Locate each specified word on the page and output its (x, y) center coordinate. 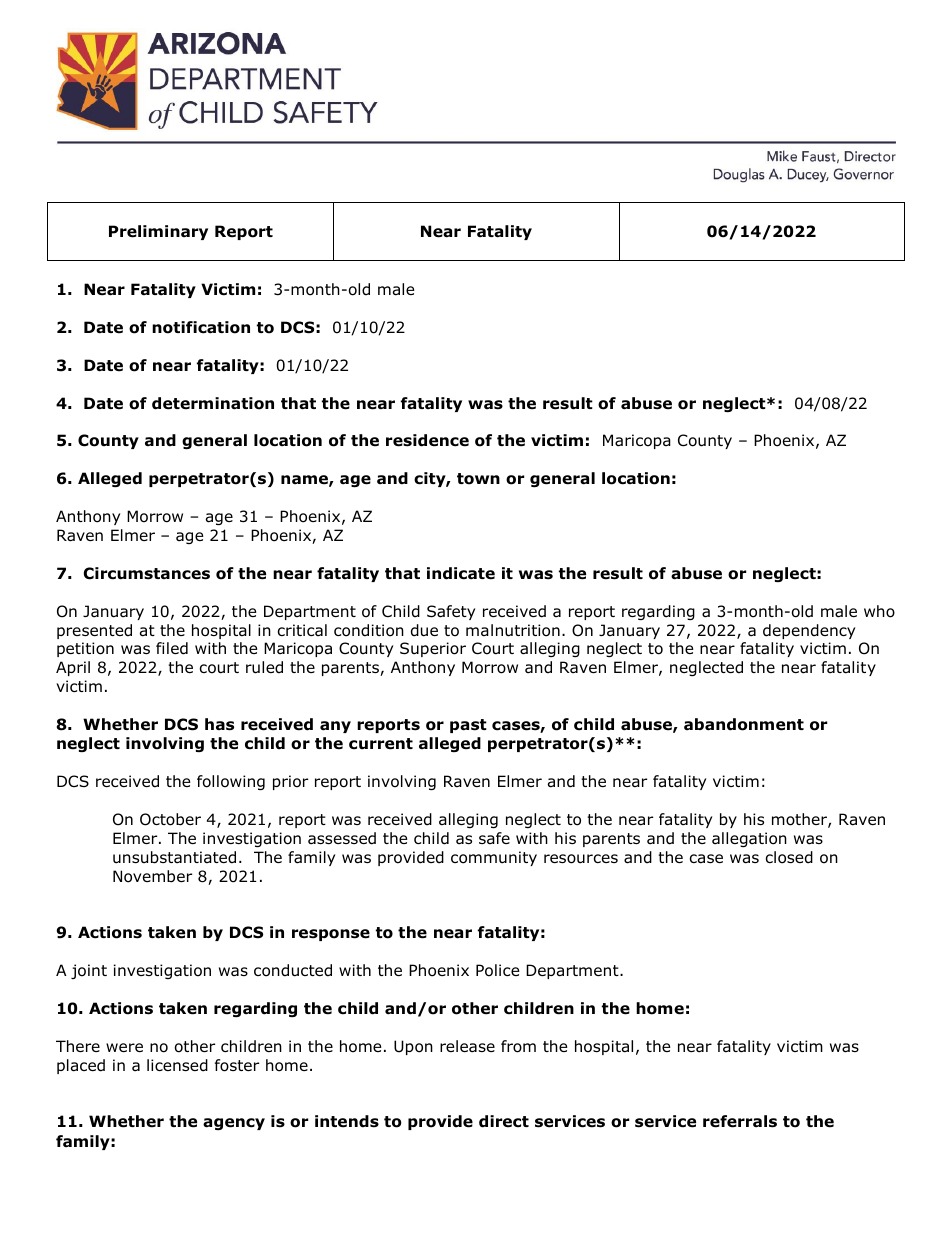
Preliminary (158, 232)
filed (172, 648)
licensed (177, 1065)
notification (201, 327)
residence (427, 440)
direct (504, 1121)
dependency (809, 631)
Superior (433, 649)
